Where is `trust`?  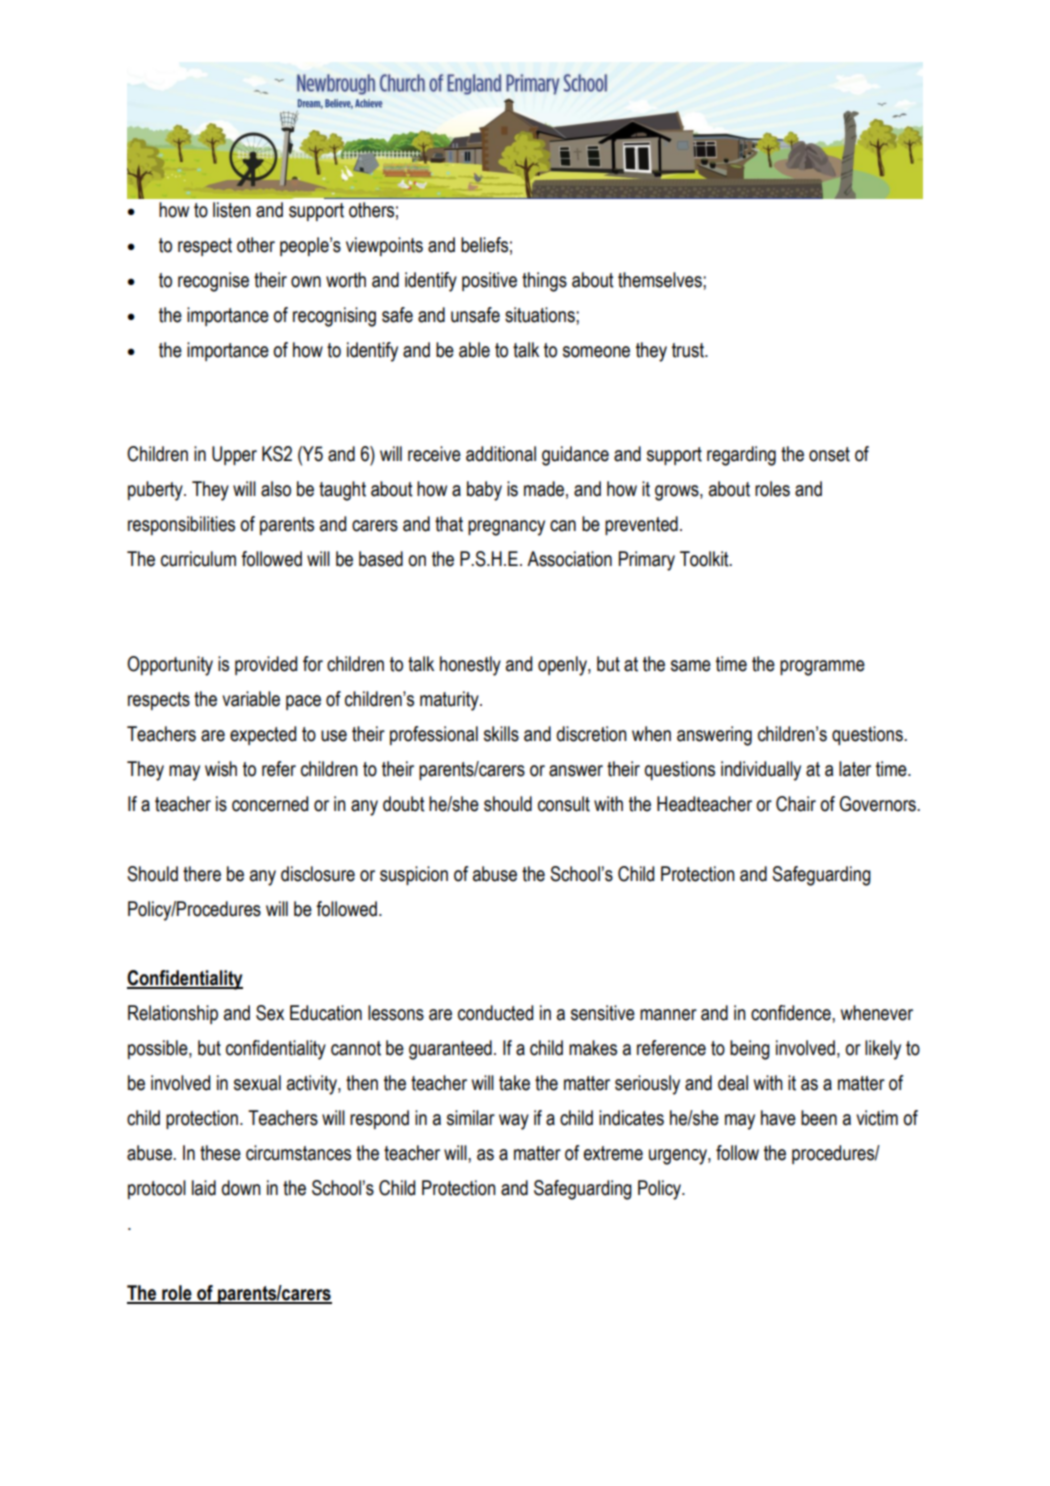 trust is located at coordinates (689, 350).
